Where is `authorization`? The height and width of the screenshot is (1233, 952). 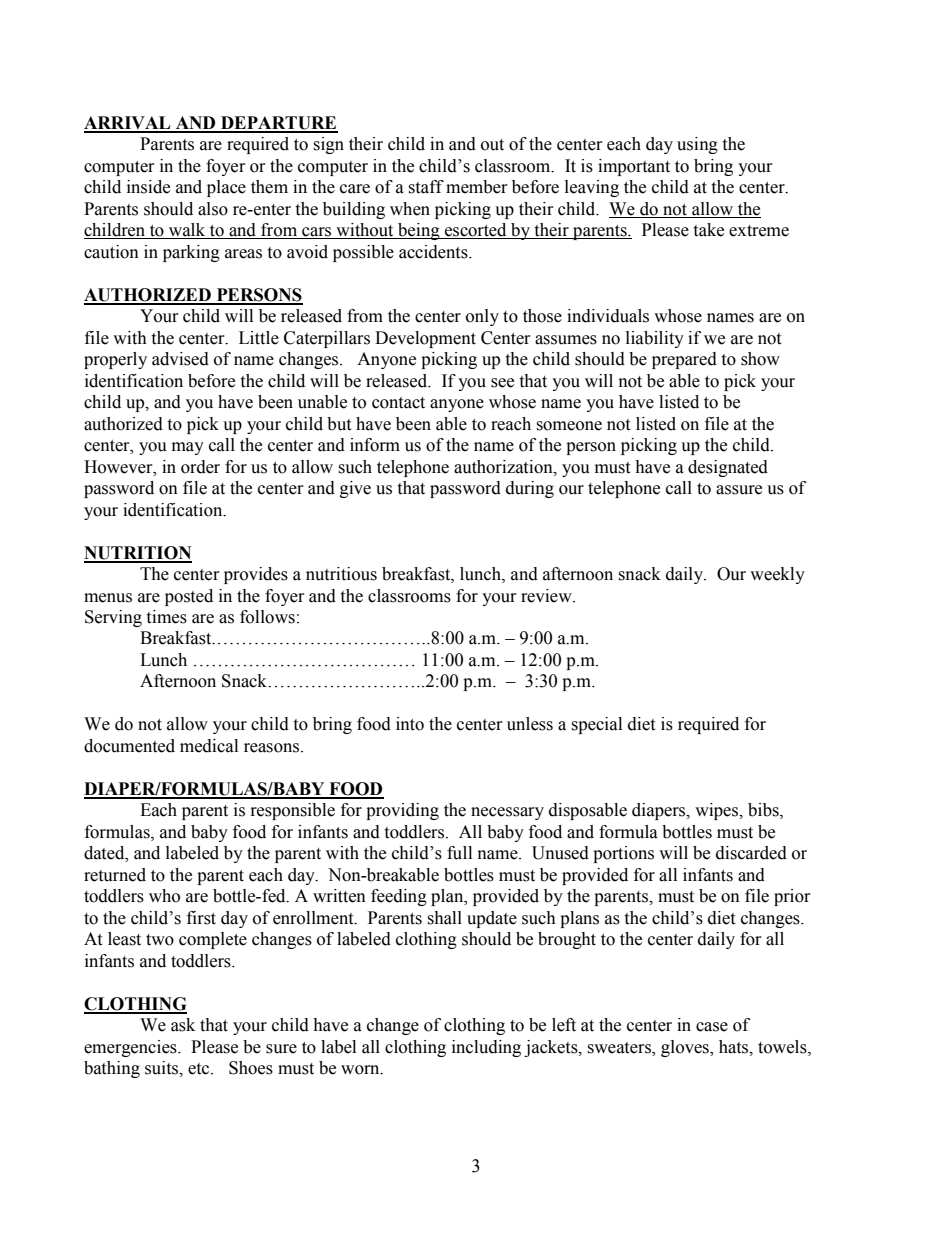 authorization is located at coordinates (504, 467).
